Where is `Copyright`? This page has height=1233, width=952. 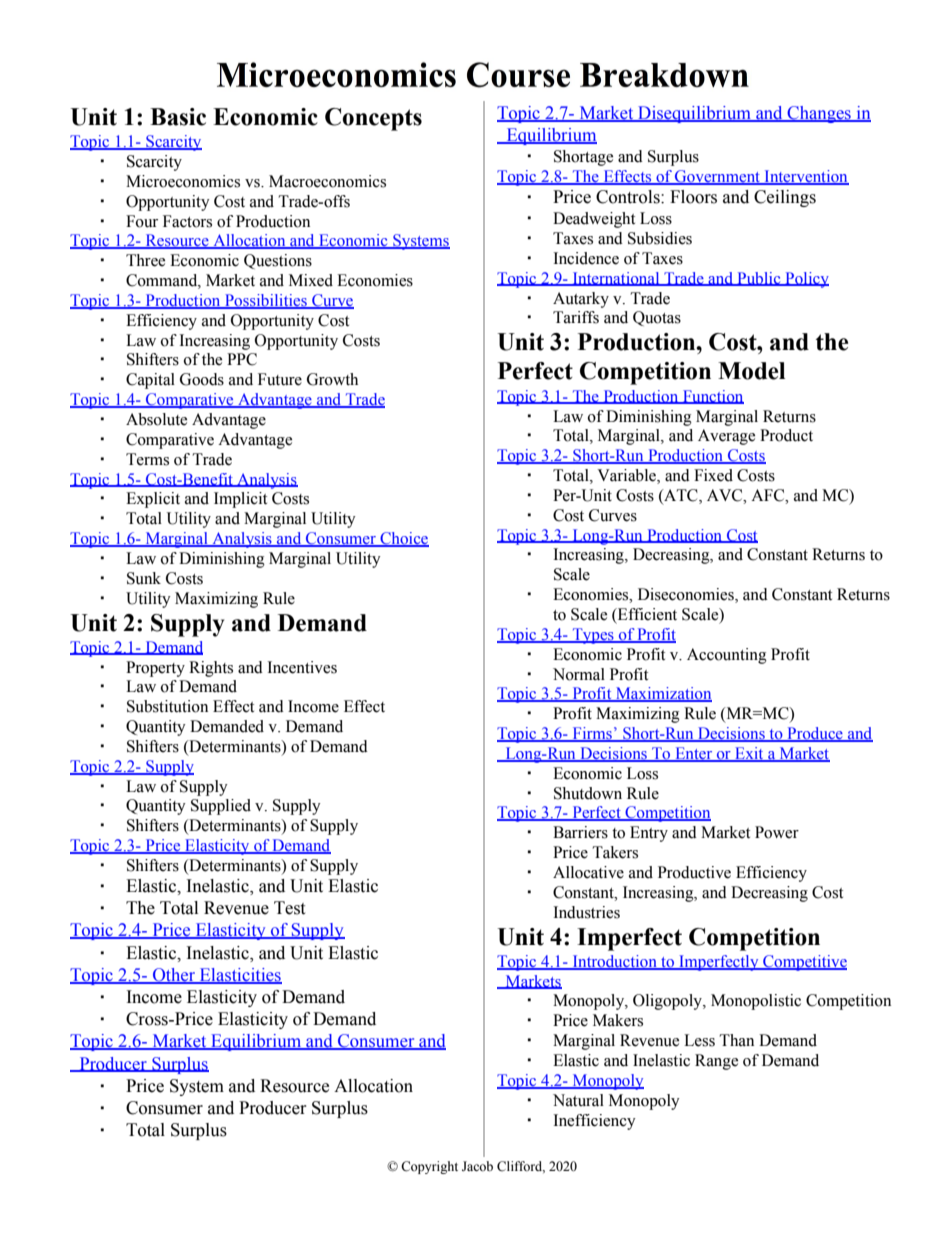 Copyright is located at coordinates (429, 1167).
